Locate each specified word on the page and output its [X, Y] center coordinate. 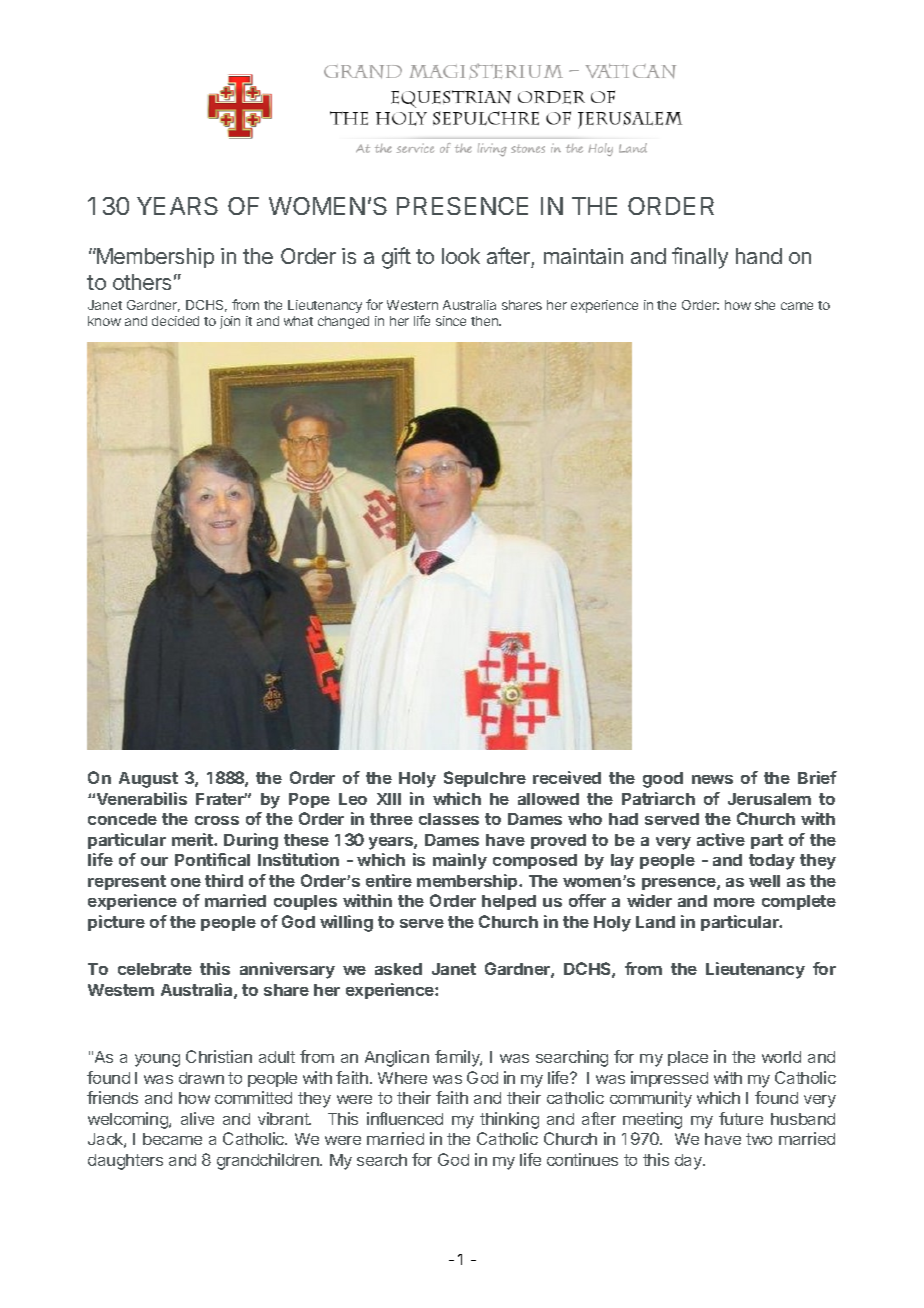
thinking [509, 1120]
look [461, 256]
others [142, 282]
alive [197, 1118]
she [765, 305]
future [741, 1118]
